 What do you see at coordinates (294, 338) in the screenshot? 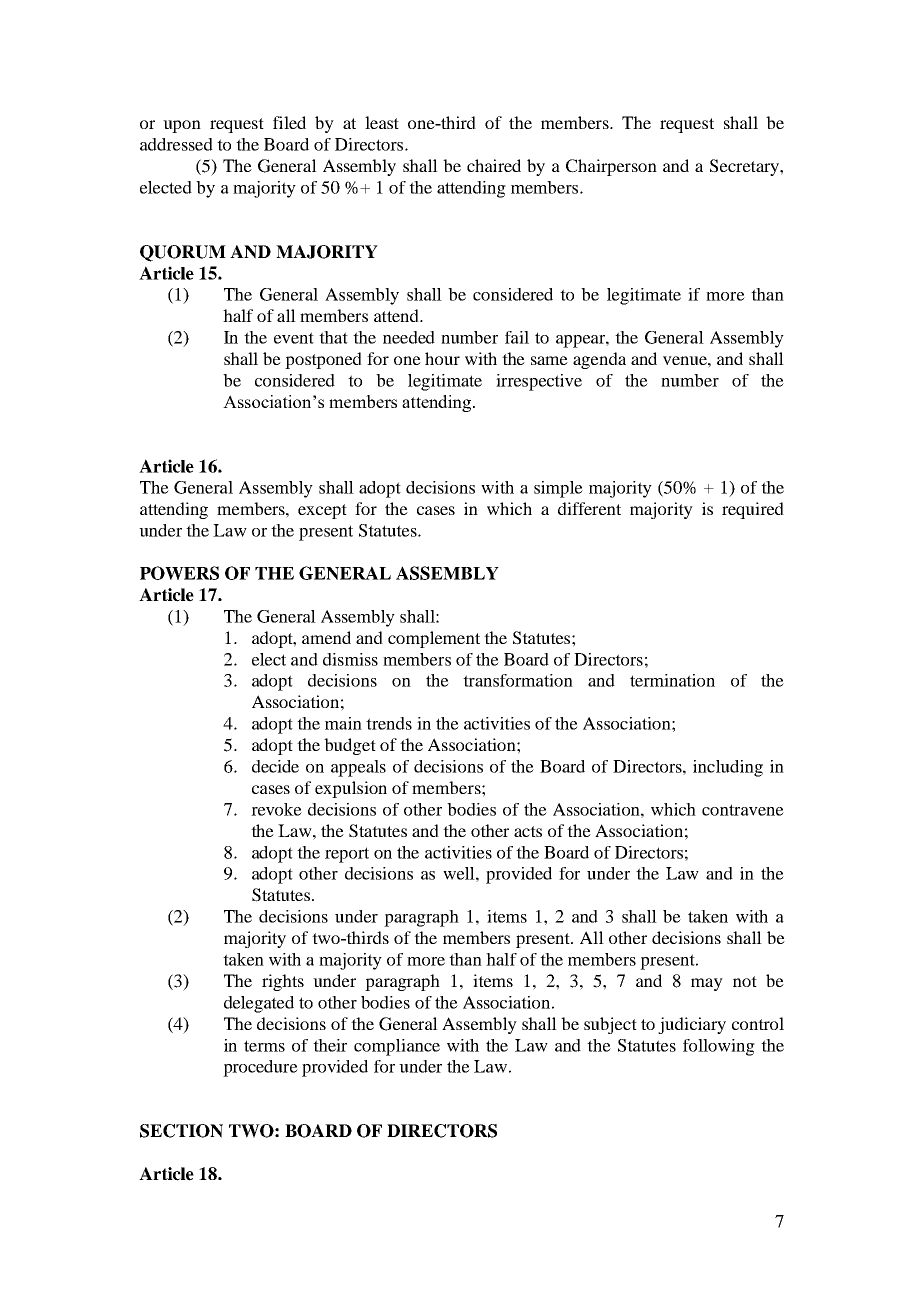
I see `event` at bounding box center [294, 338].
